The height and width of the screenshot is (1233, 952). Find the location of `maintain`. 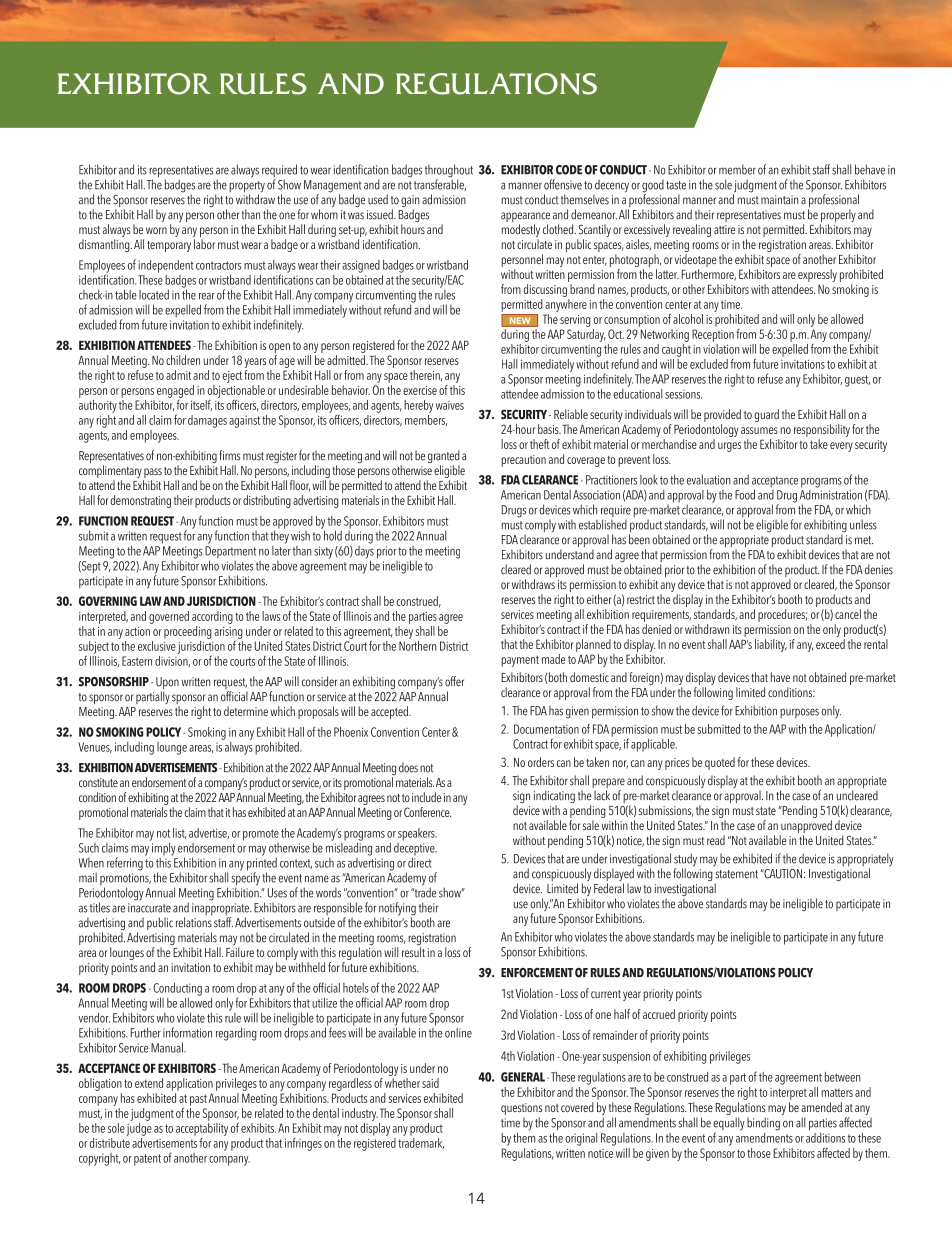

maintain is located at coordinates (780, 200).
